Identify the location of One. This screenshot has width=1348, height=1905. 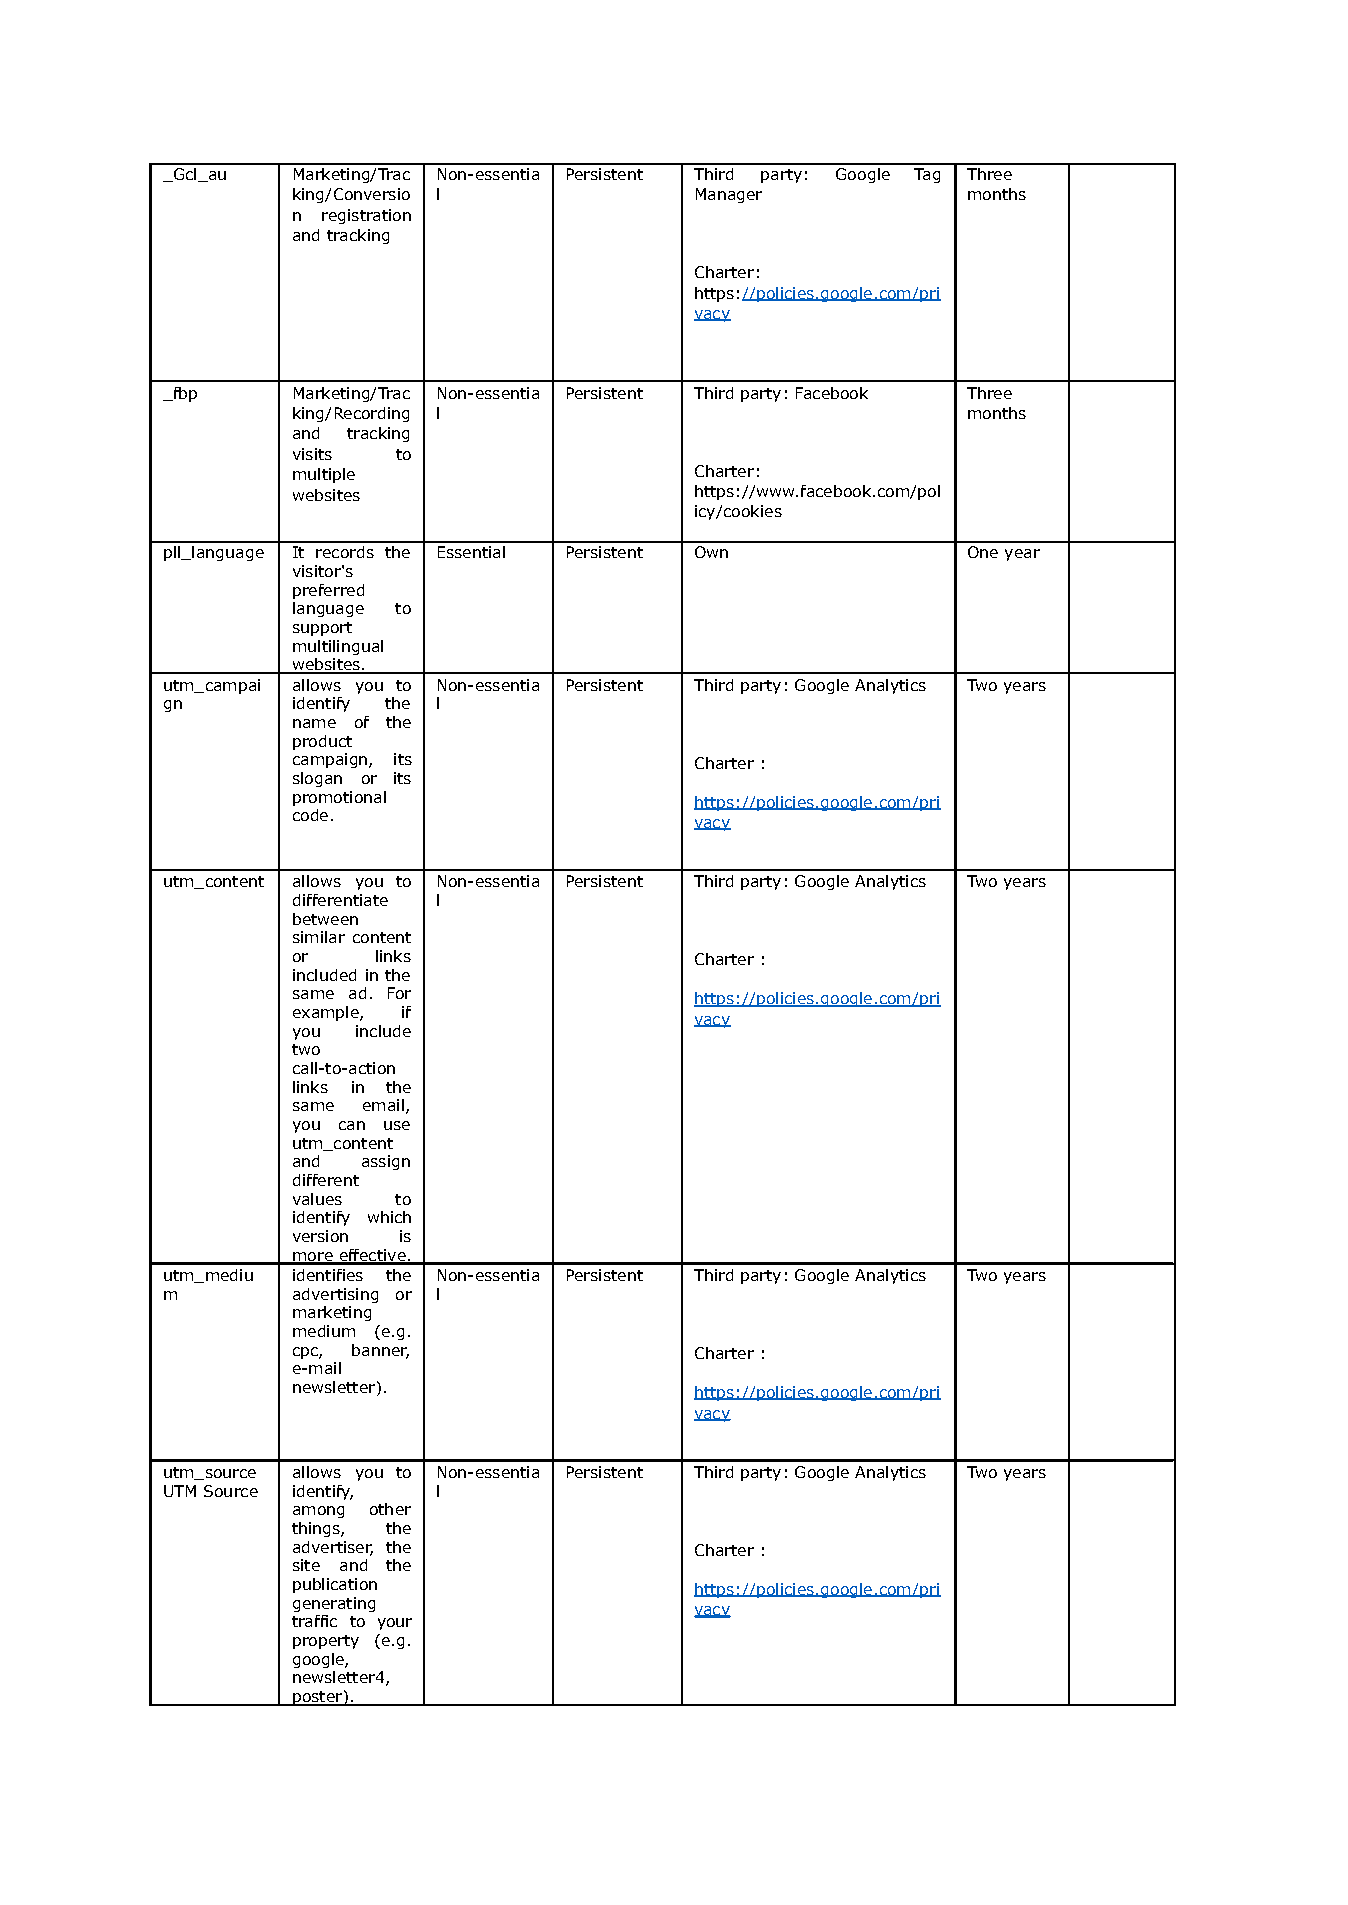
(983, 552).
